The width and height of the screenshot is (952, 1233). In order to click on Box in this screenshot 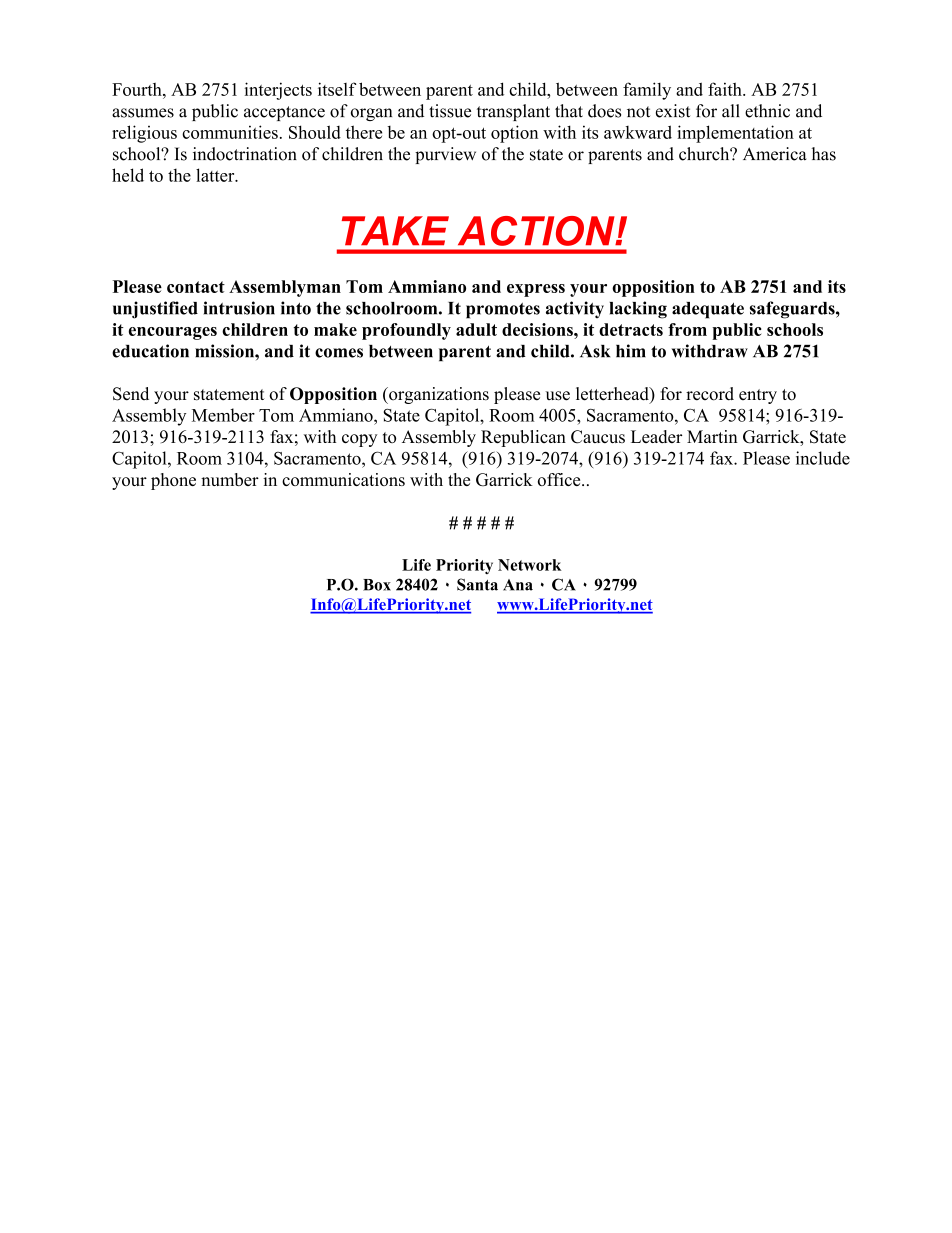, I will do `click(377, 585)`.
